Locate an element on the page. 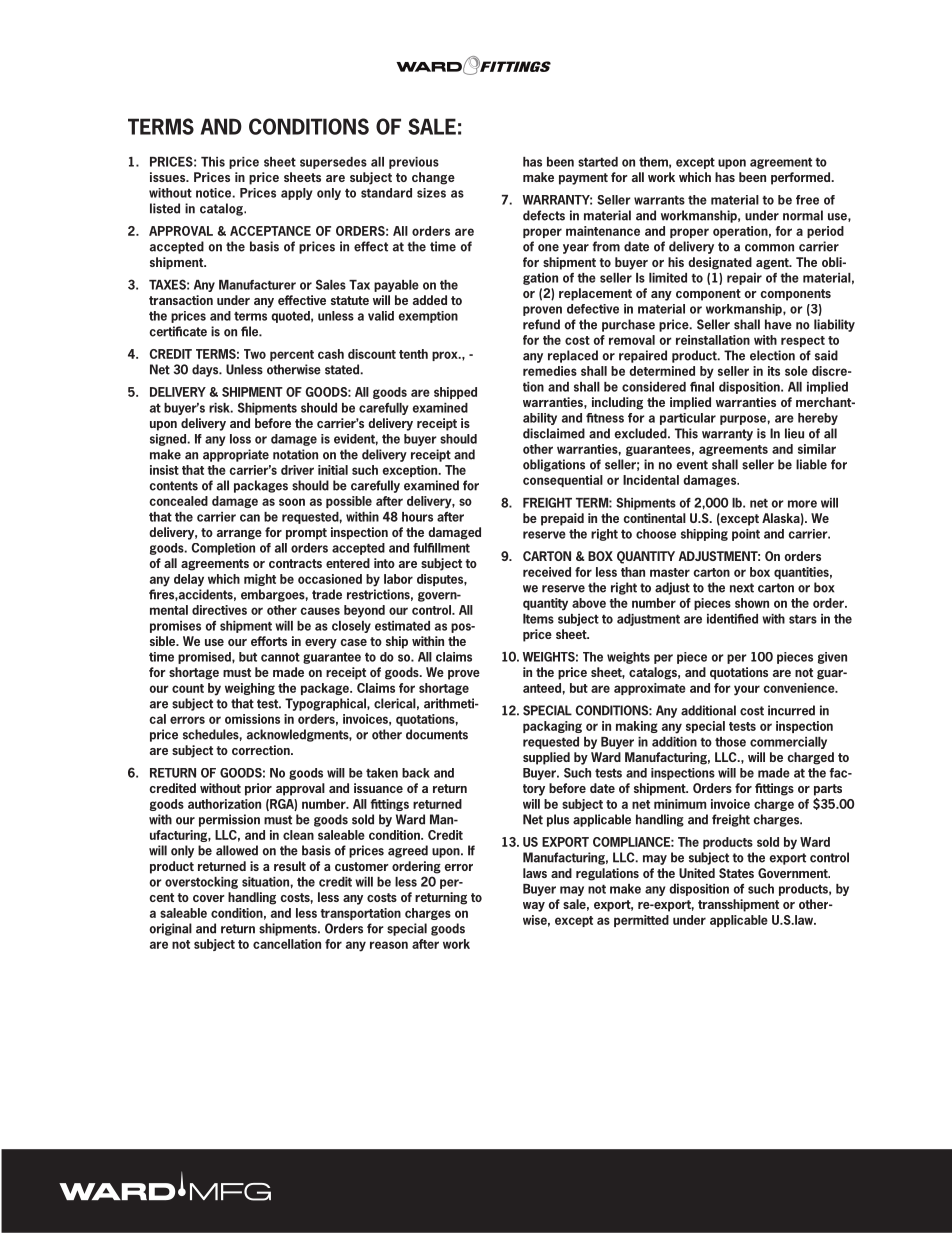  performed is located at coordinates (802, 178).
